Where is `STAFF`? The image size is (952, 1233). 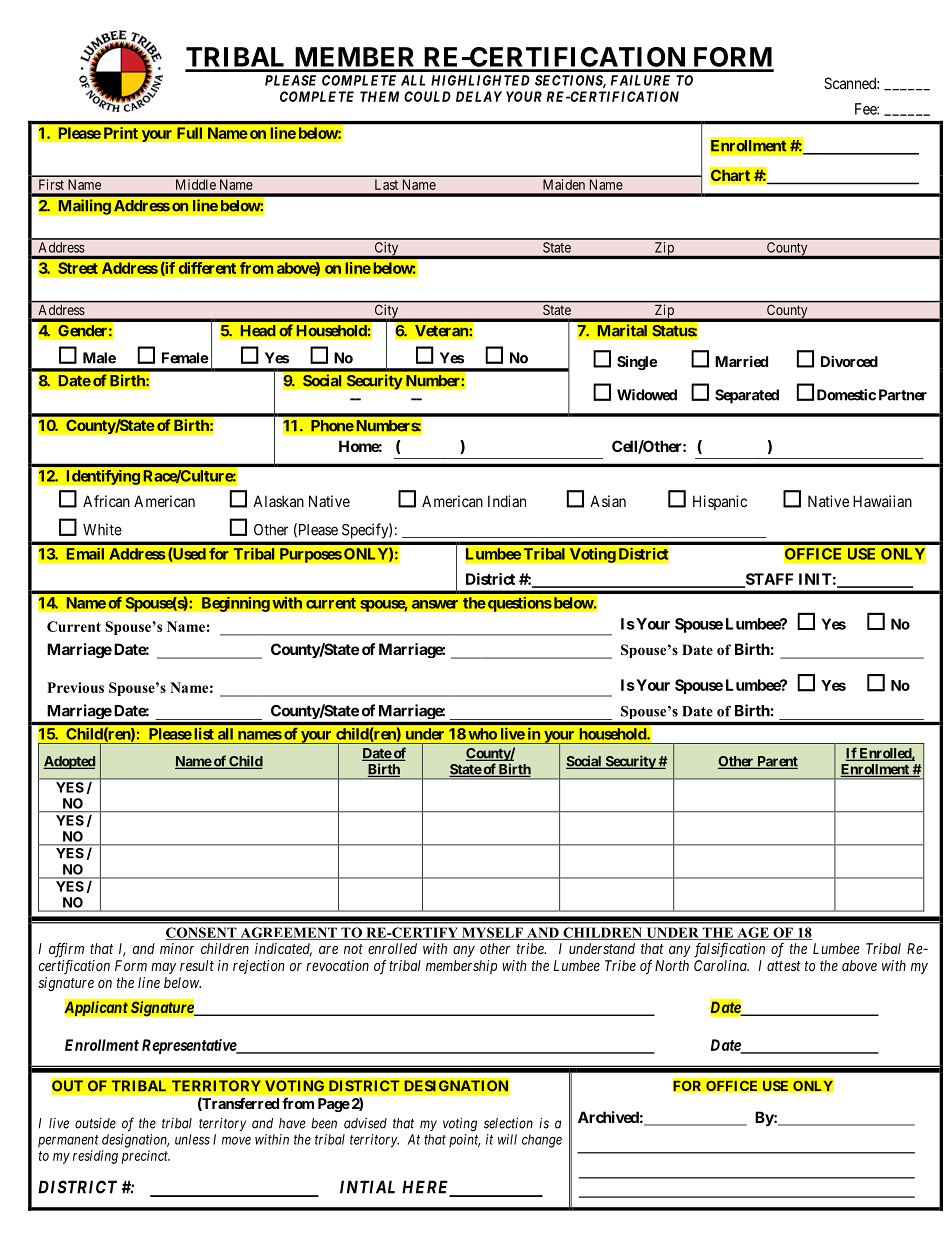 STAFF is located at coordinates (768, 580).
